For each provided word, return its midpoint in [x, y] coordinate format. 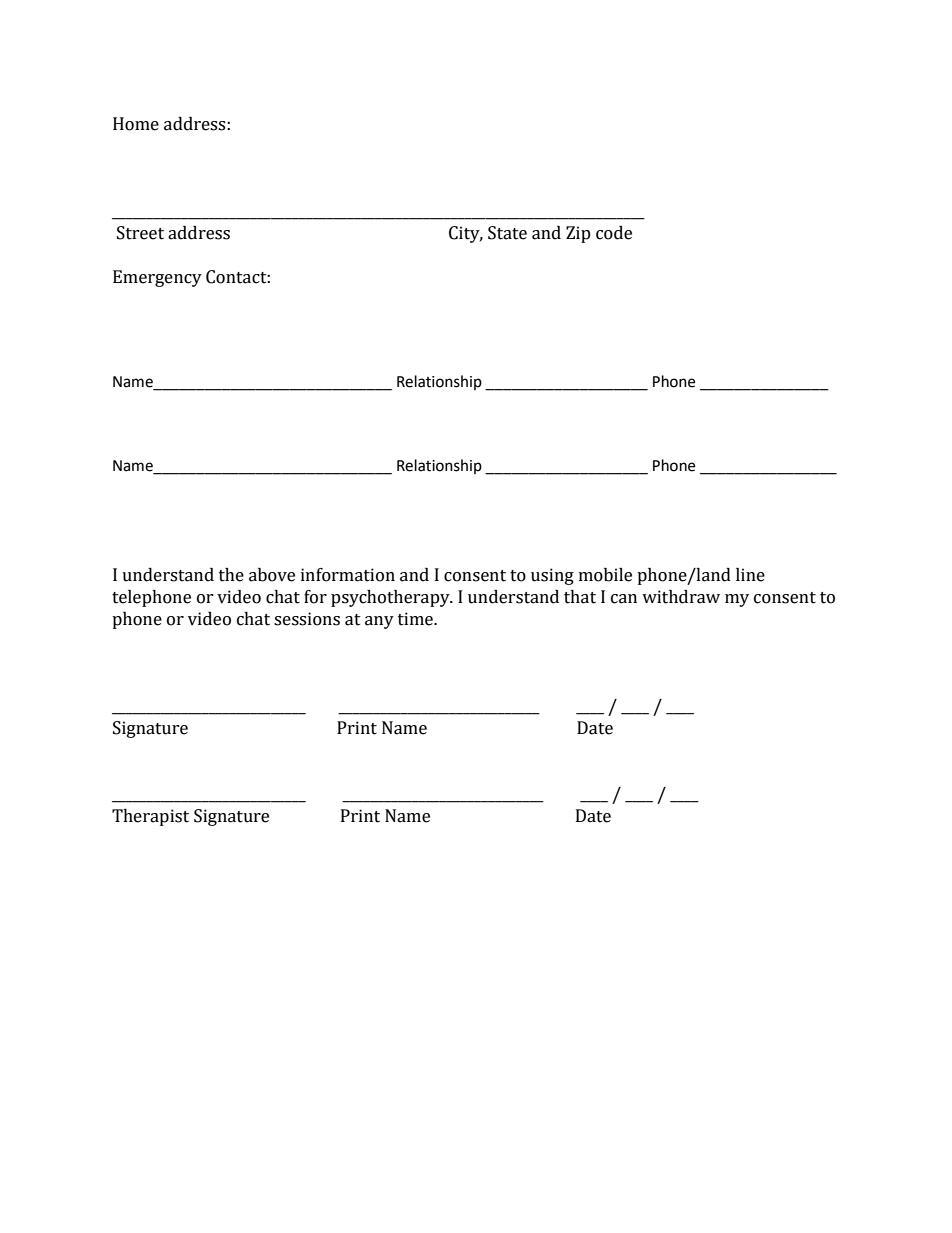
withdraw [681, 597]
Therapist [150, 817]
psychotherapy [391, 598]
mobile [605, 575]
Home [136, 124]
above [272, 575]
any [379, 622]
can [624, 599]
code [614, 233]
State [507, 233]
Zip [578, 234]
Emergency [157, 278]
